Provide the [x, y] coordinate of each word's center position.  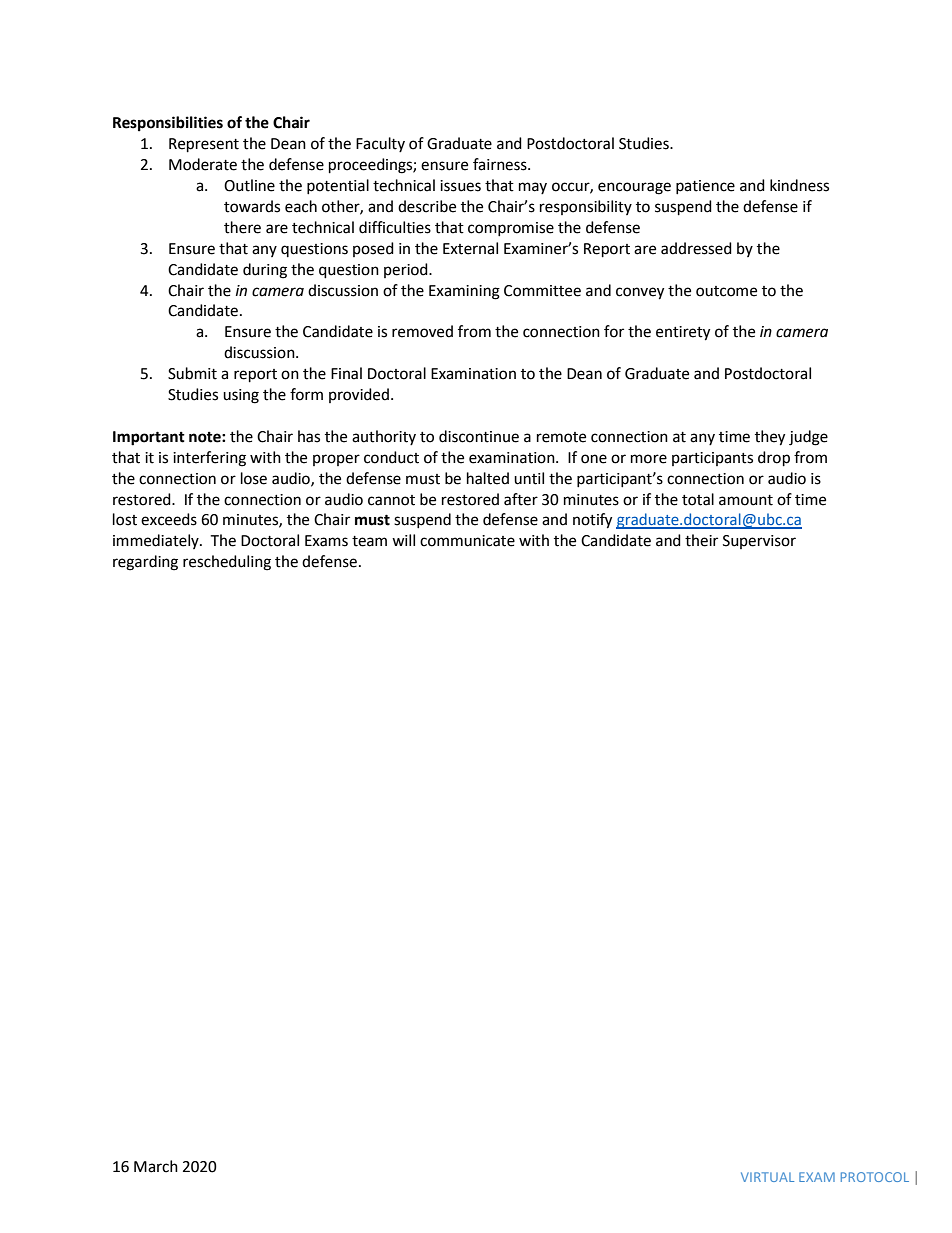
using [241, 396]
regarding [145, 563]
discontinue [479, 436]
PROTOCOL [875, 1177]
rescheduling [227, 563]
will [403, 540]
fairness [501, 164]
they [770, 438]
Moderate [203, 164]
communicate [467, 541]
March [156, 1166]
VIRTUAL [767, 1177]
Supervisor [759, 542]
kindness [799, 185]
